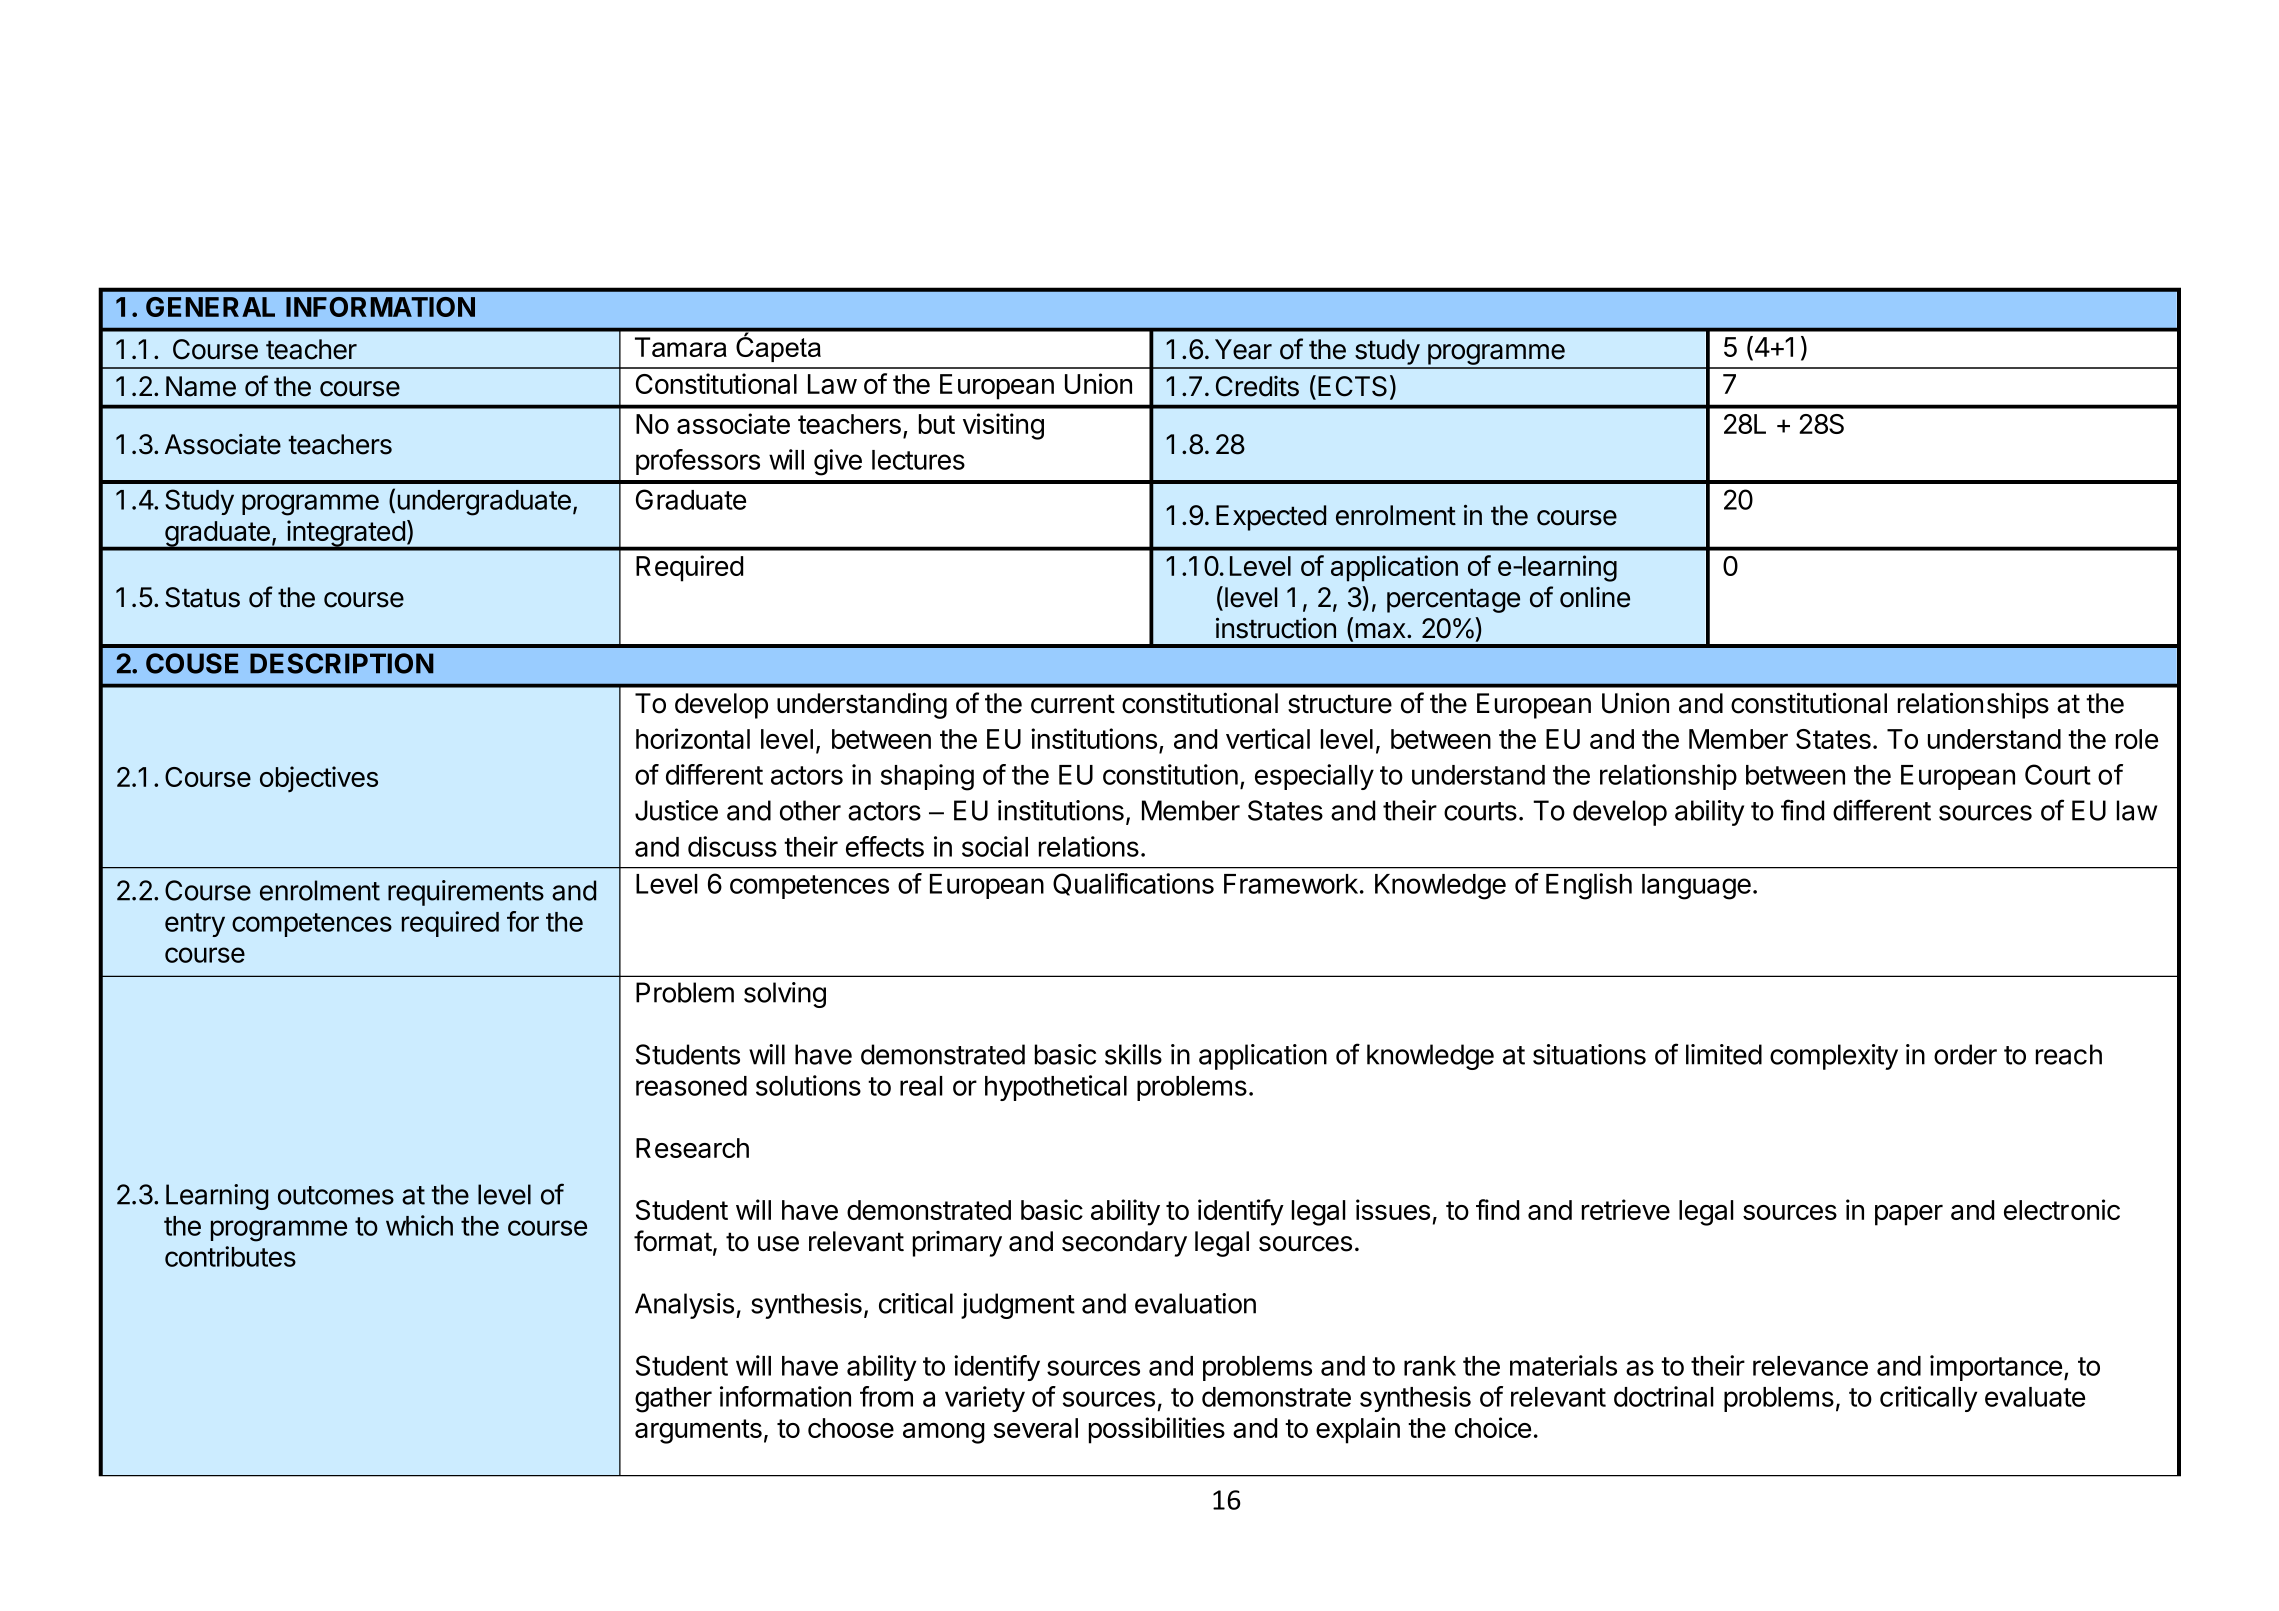 The image size is (2279, 1611). What do you see at coordinates (466, 893) in the page?
I see `requirements` at bounding box center [466, 893].
